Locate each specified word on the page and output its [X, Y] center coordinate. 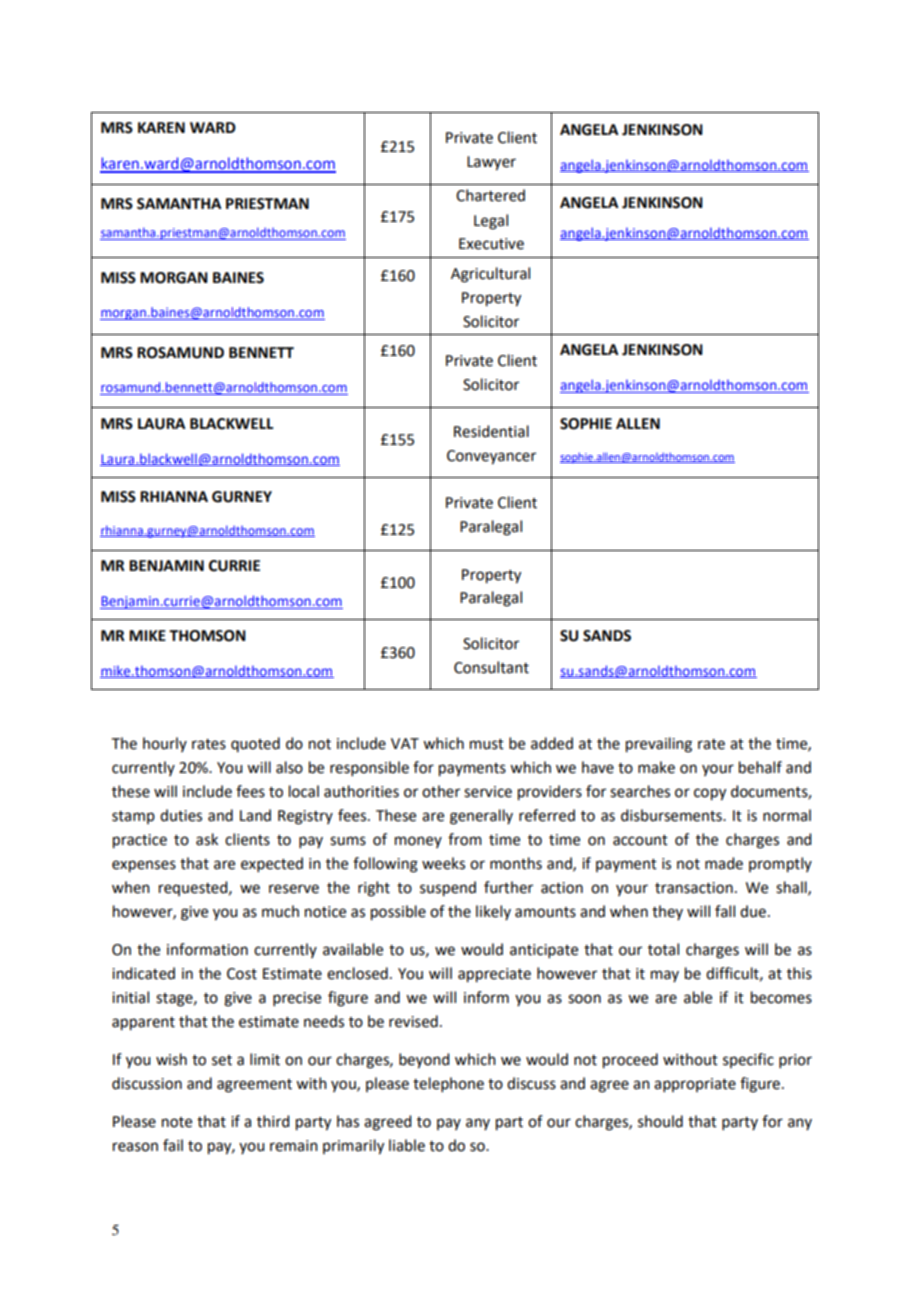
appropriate [695, 1085]
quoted [255, 744]
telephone [448, 1084]
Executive [491, 244]
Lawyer [491, 163]
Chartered [490, 195]
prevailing [659, 745]
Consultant [491, 667]
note [177, 1122]
